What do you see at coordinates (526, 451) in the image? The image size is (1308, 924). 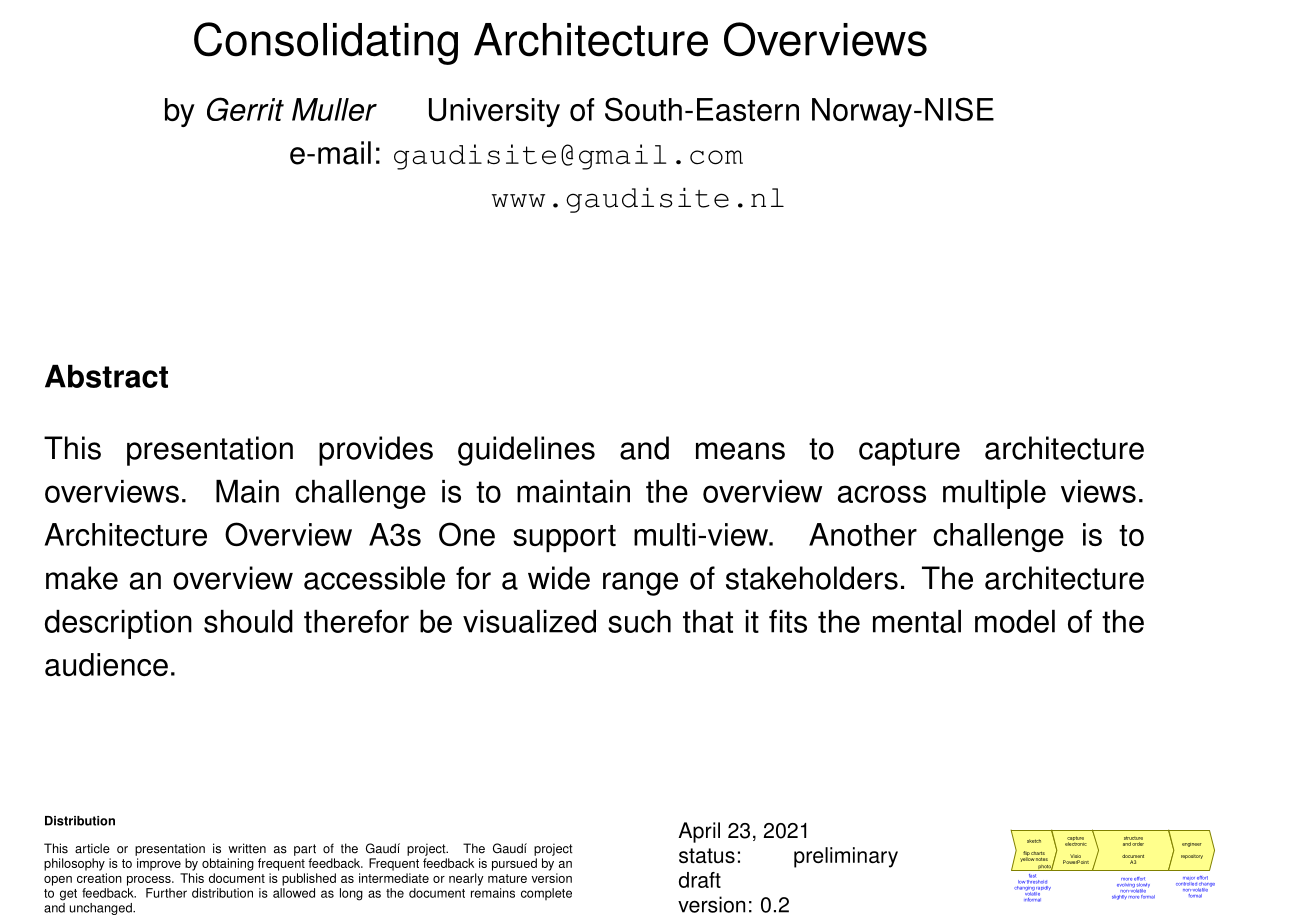 I see `guidelines` at bounding box center [526, 451].
